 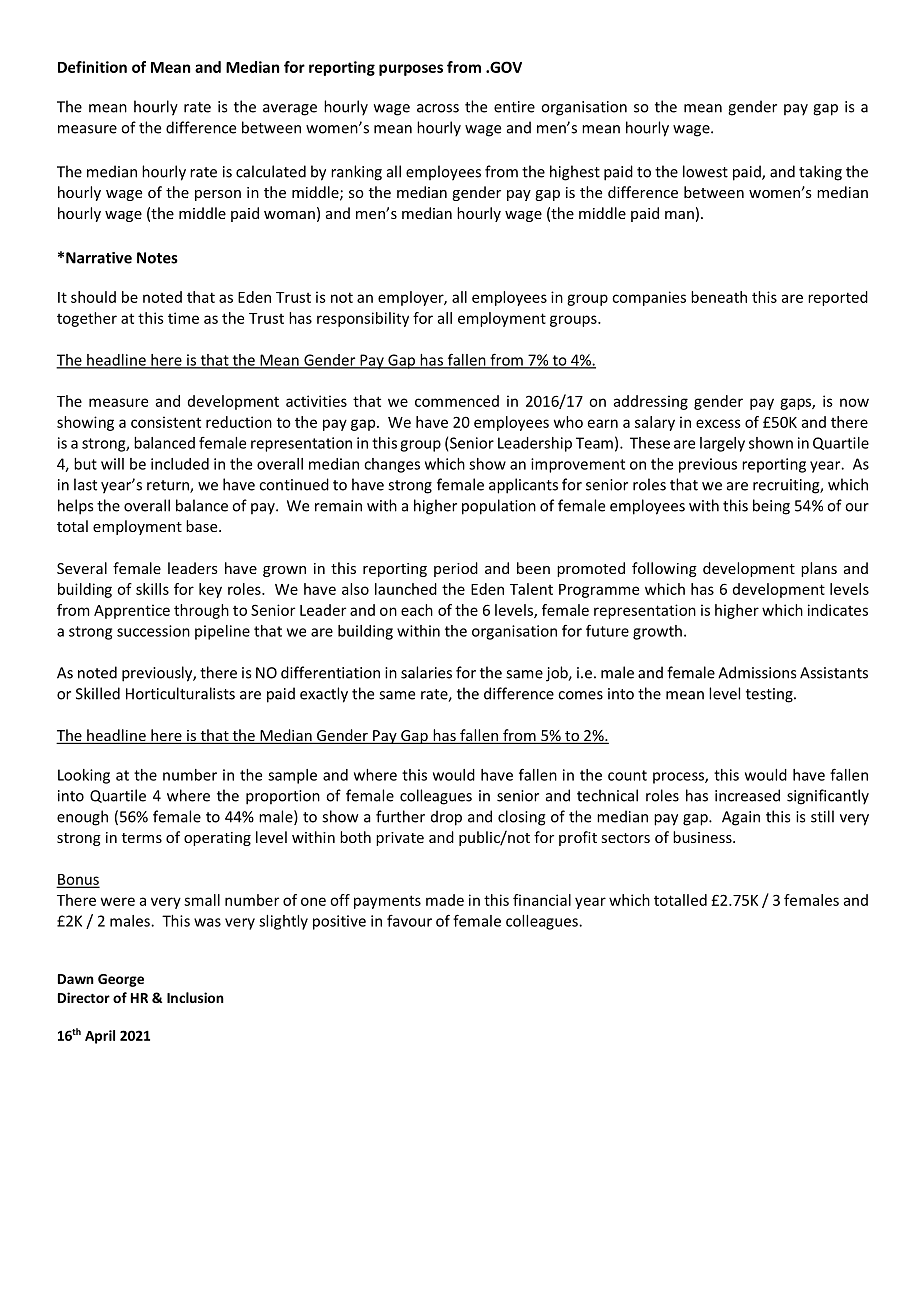 I want to click on Definition, so click(x=92, y=67).
